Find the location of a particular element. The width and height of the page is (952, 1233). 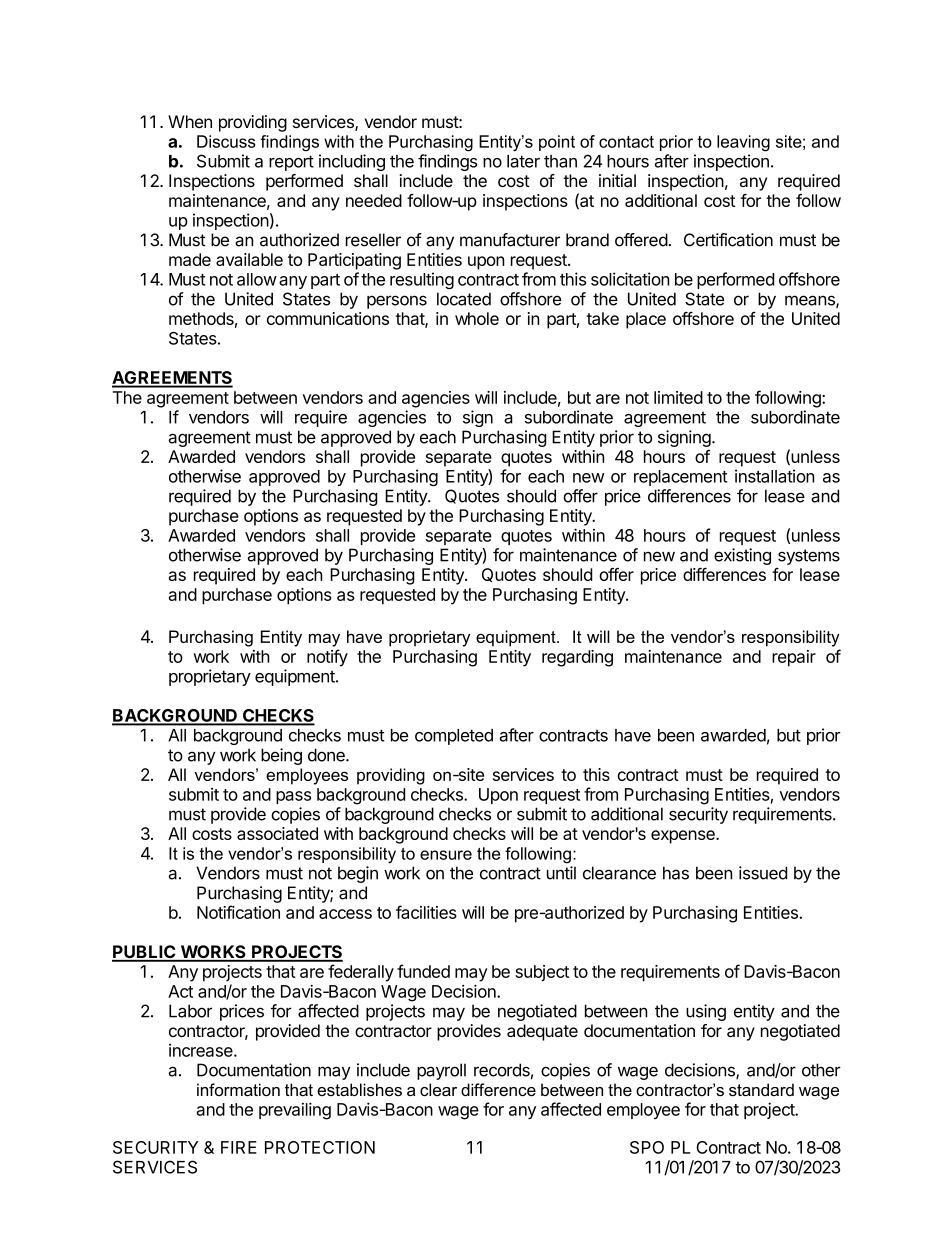

Discuss is located at coordinates (226, 141).
